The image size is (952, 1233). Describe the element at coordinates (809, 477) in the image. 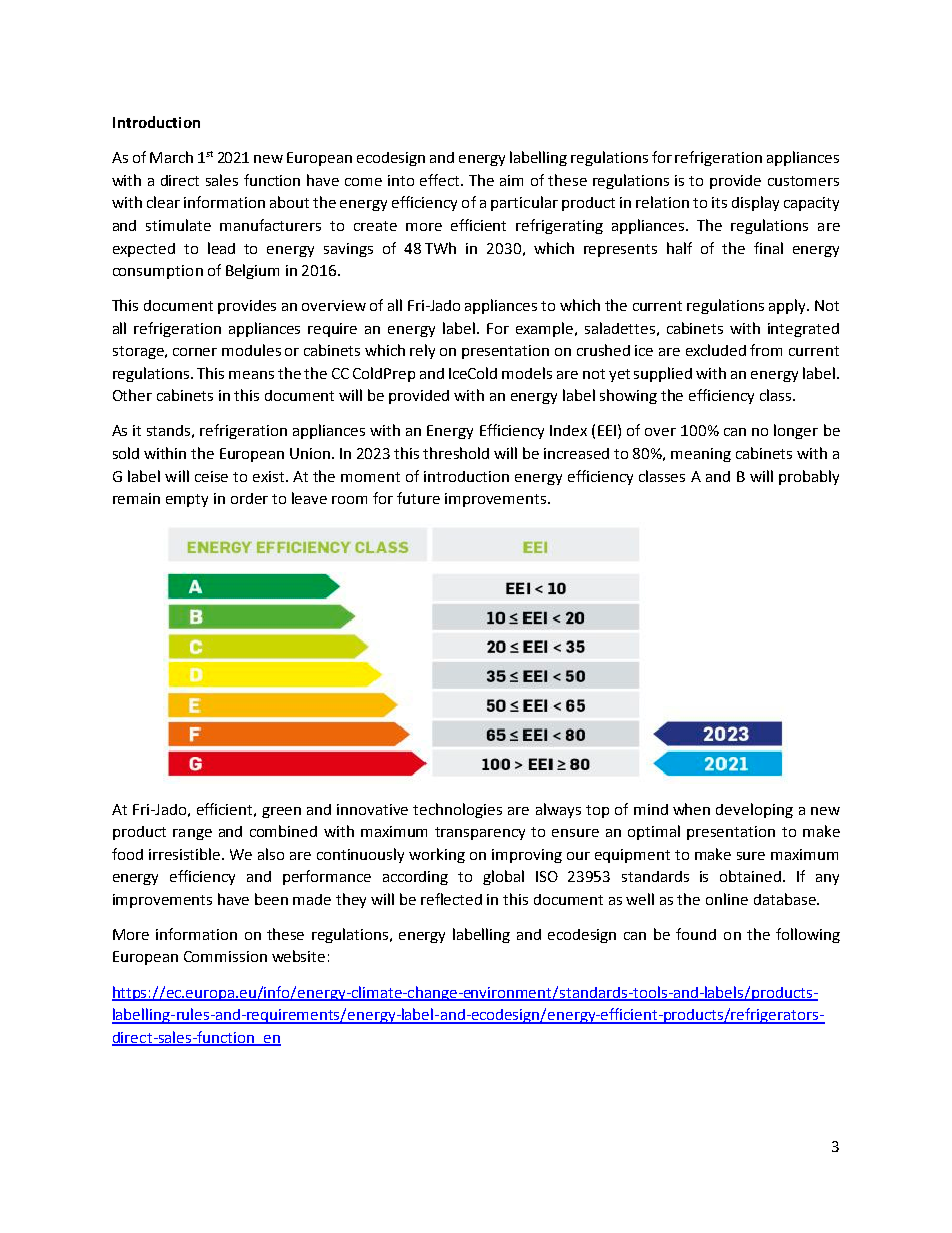

I see `probably` at that location.
